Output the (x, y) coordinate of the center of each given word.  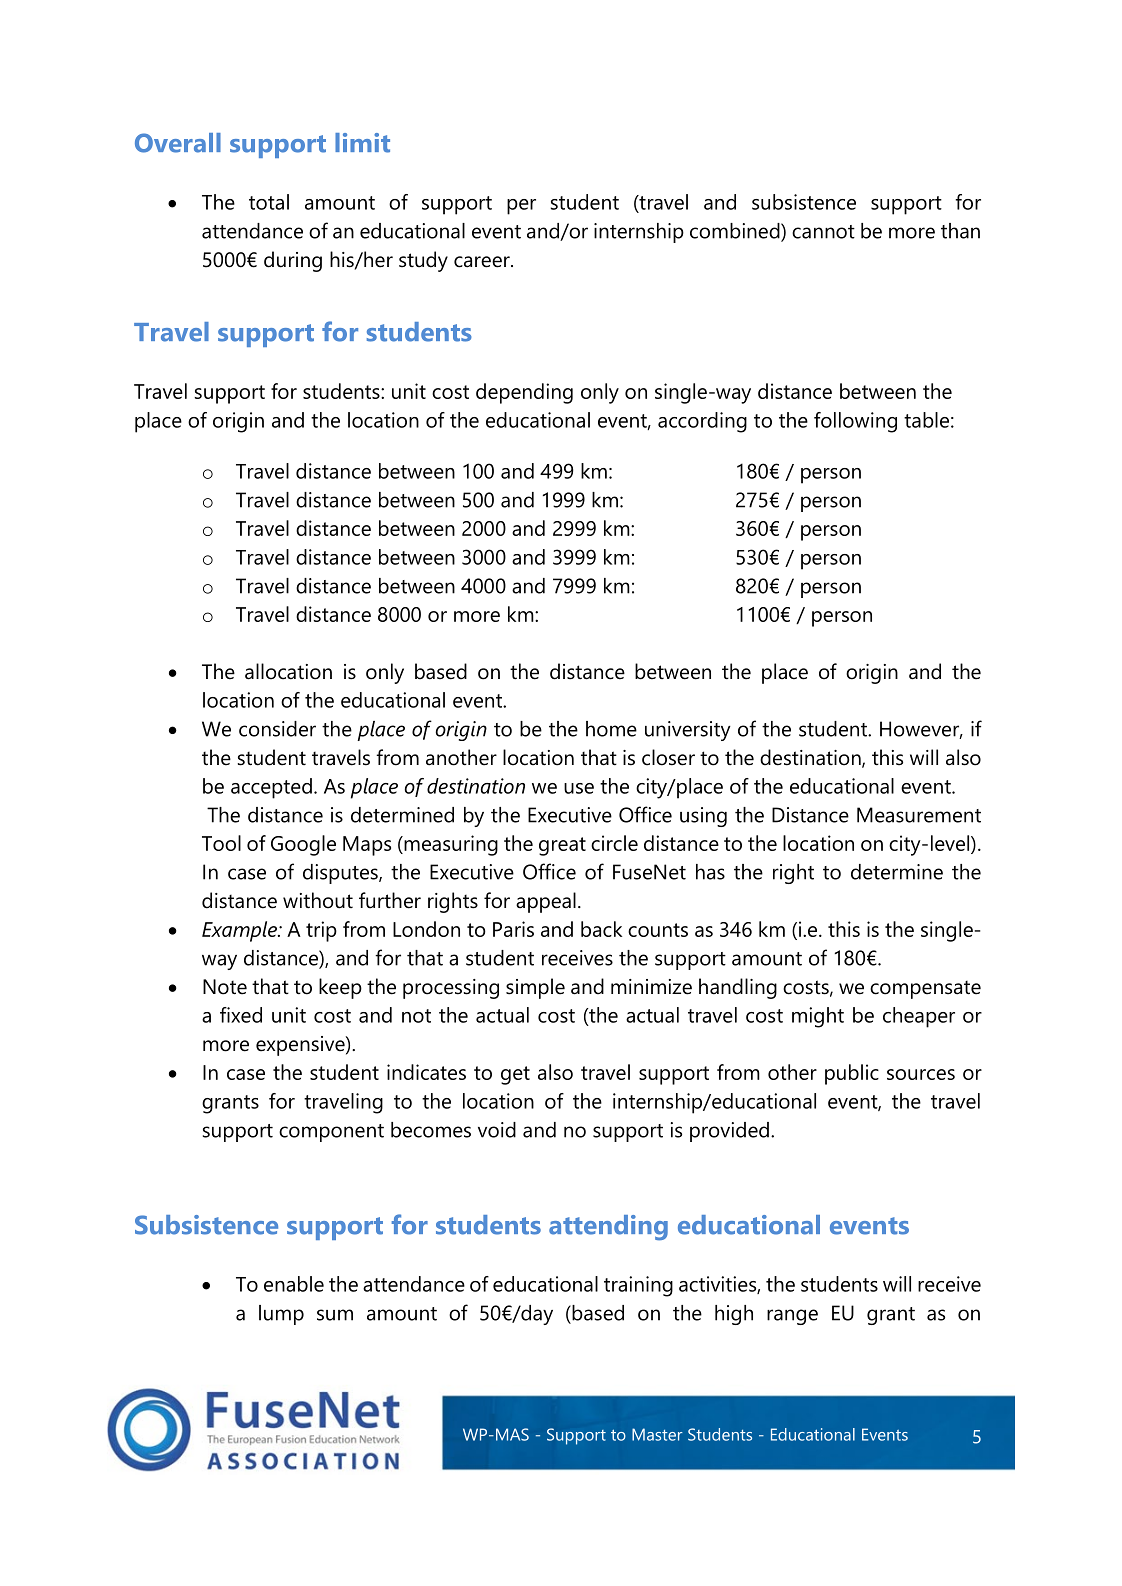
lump (281, 1315)
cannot (823, 232)
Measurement (919, 815)
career (483, 262)
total (269, 202)
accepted (271, 788)
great (562, 846)
